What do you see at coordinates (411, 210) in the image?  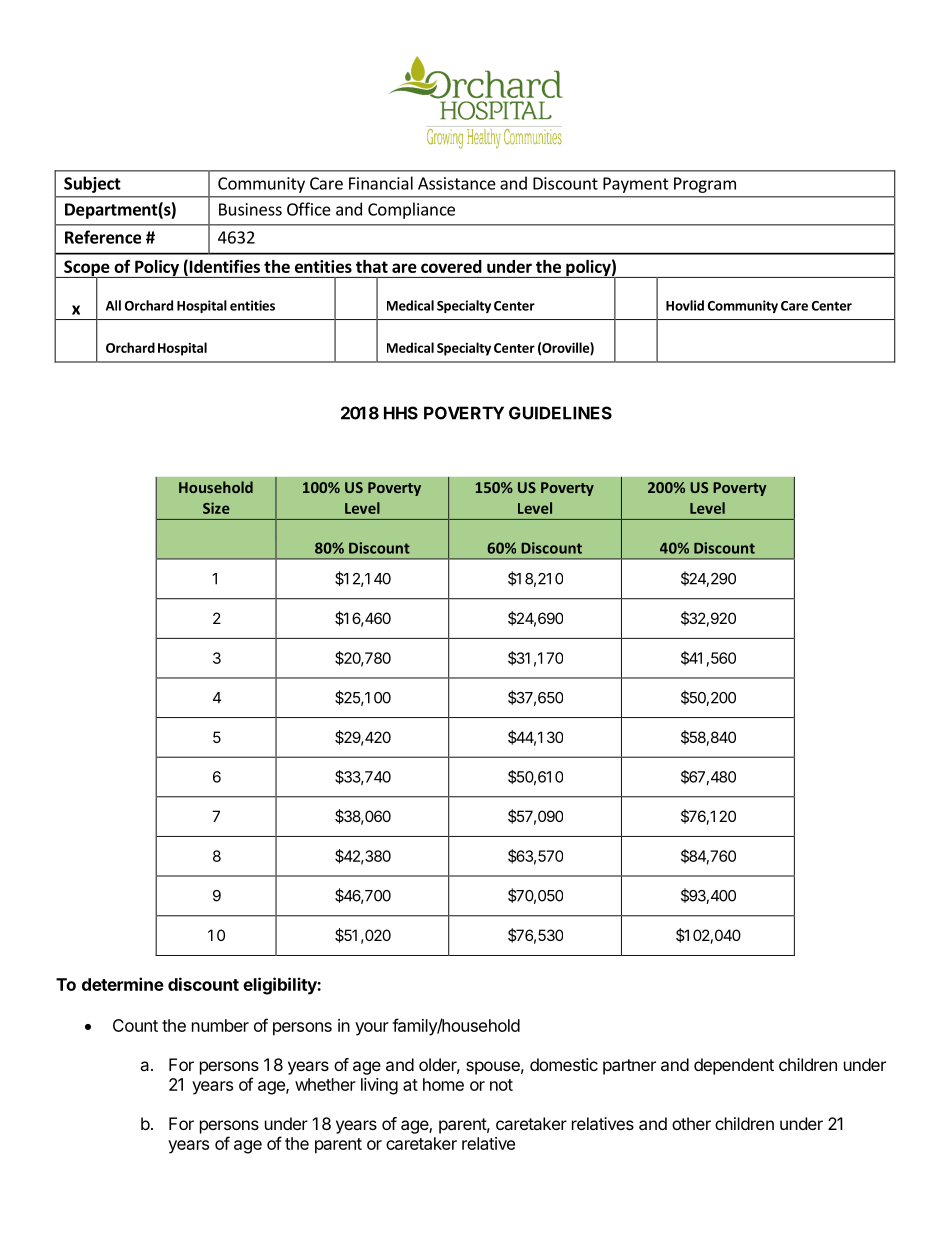 I see `Compliance` at bounding box center [411, 210].
